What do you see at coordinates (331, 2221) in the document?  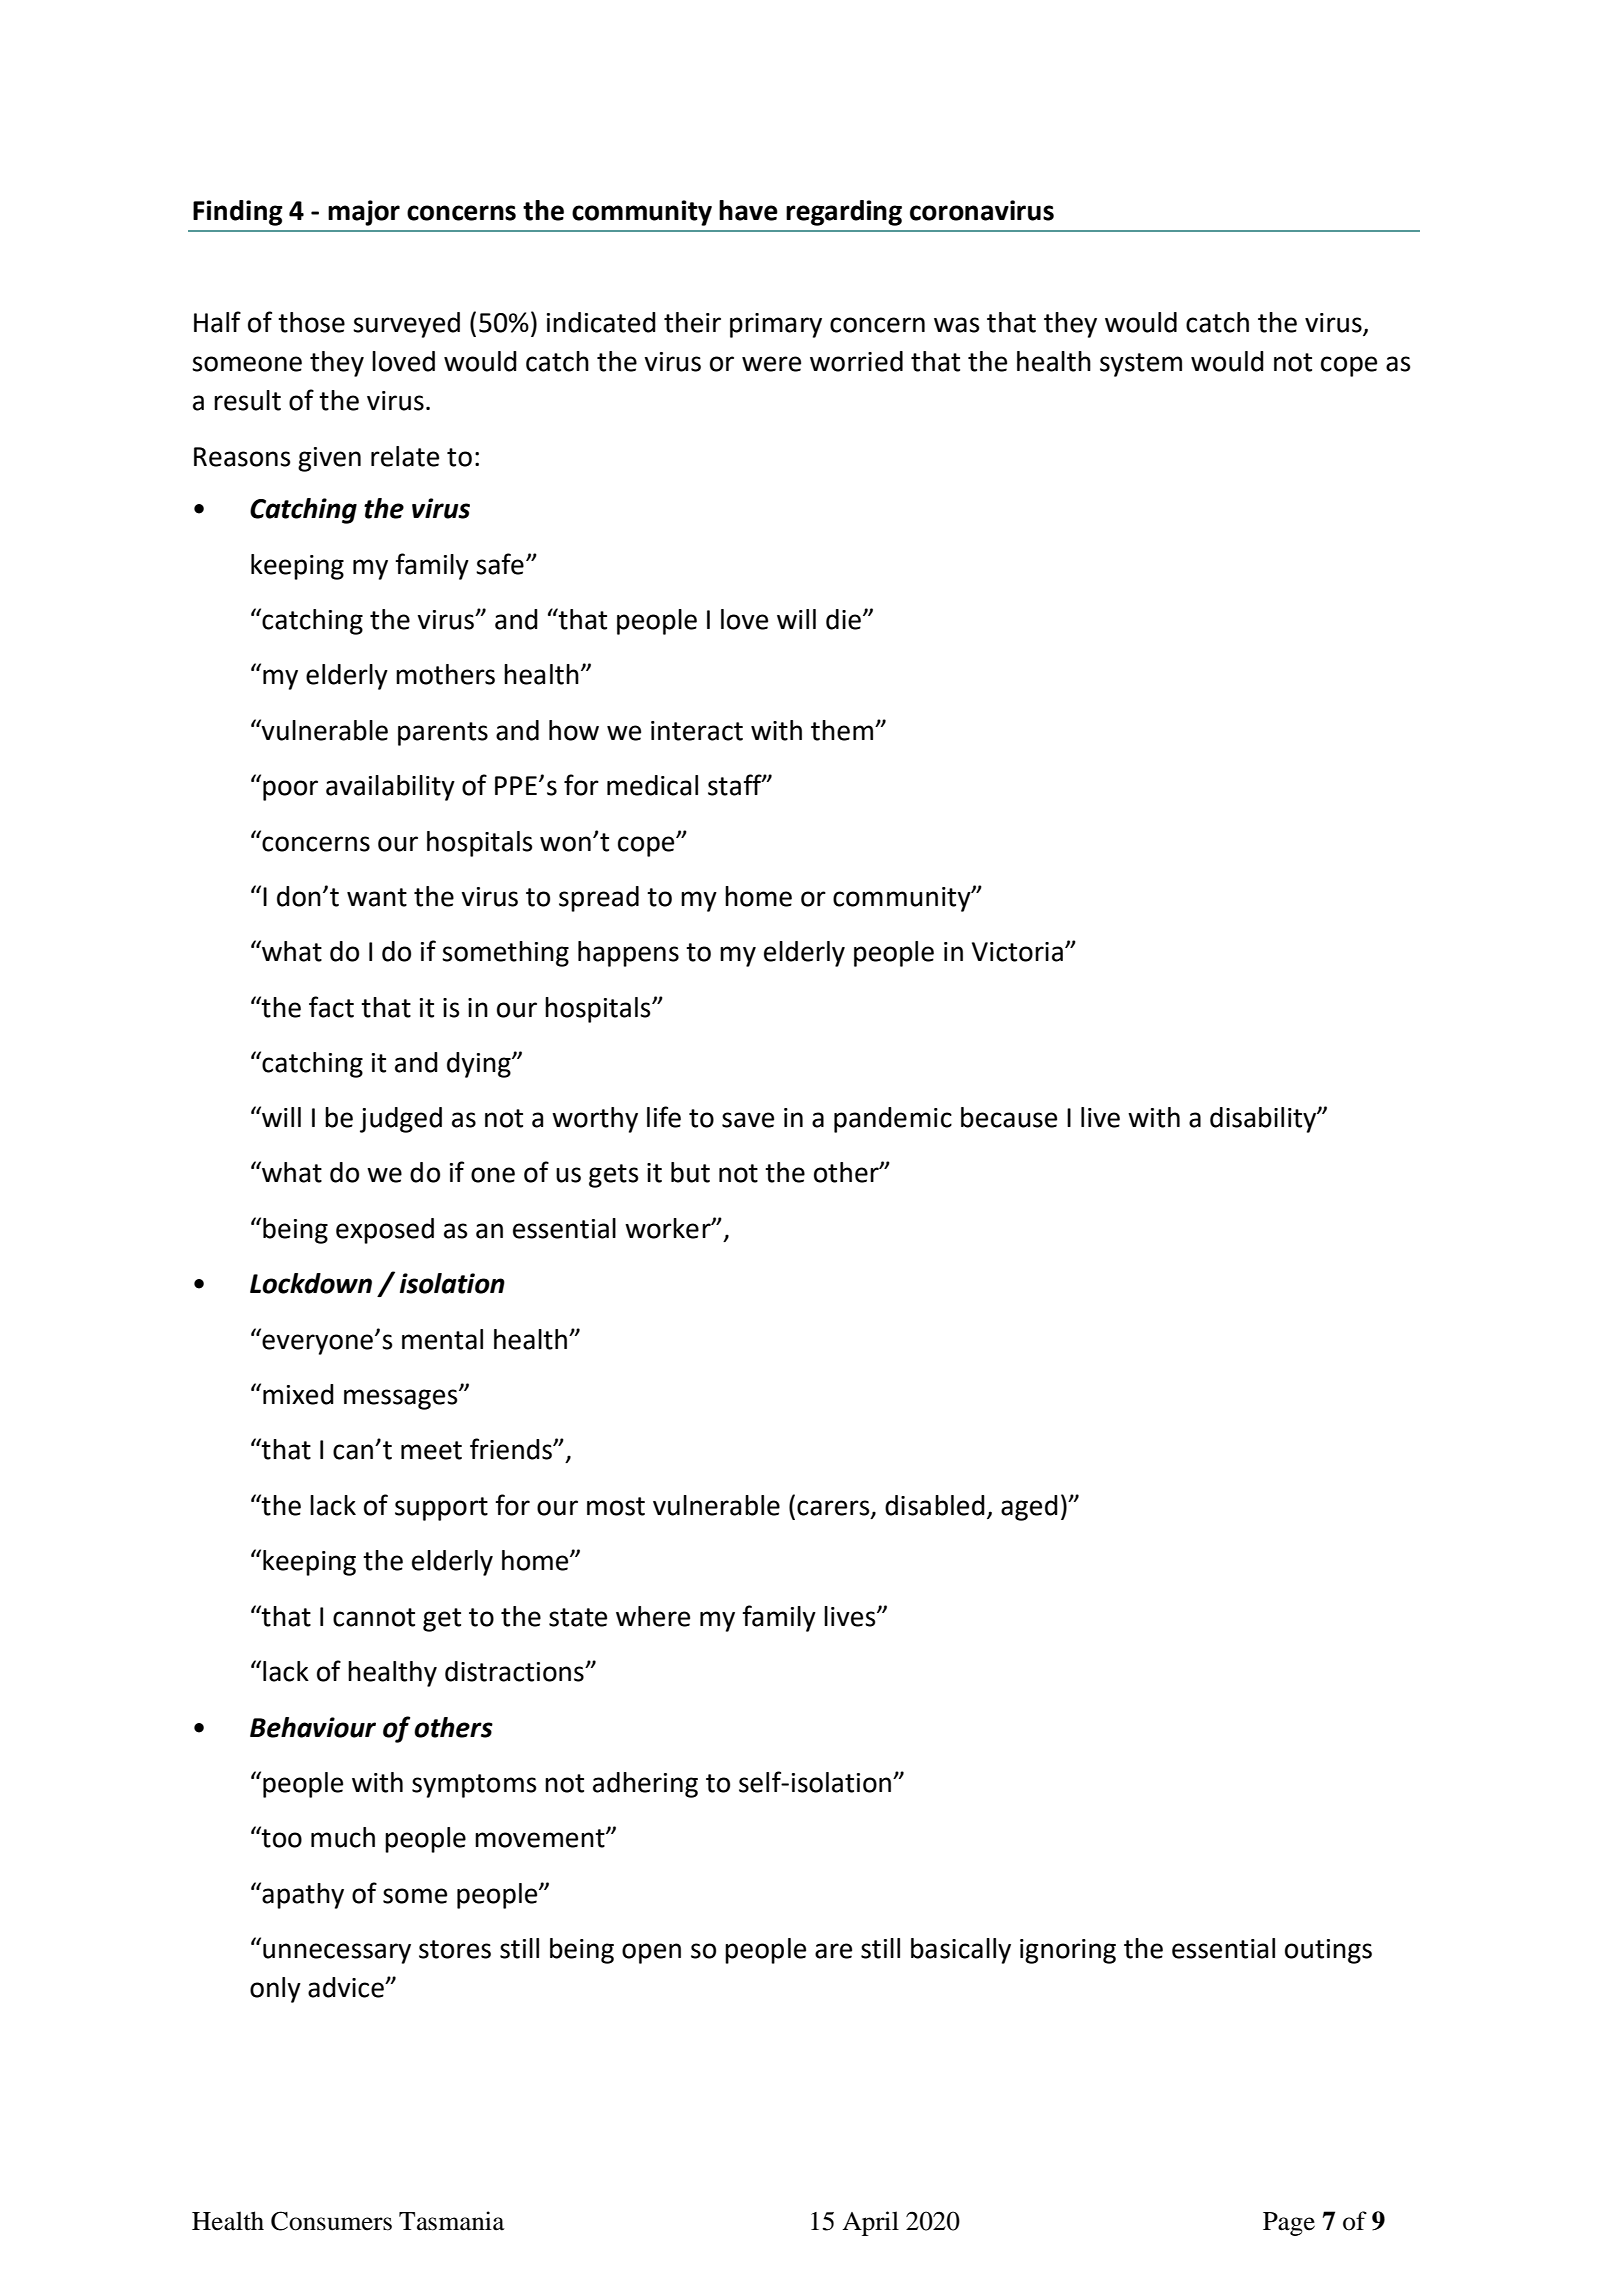 I see `Consumers` at bounding box center [331, 2221].
